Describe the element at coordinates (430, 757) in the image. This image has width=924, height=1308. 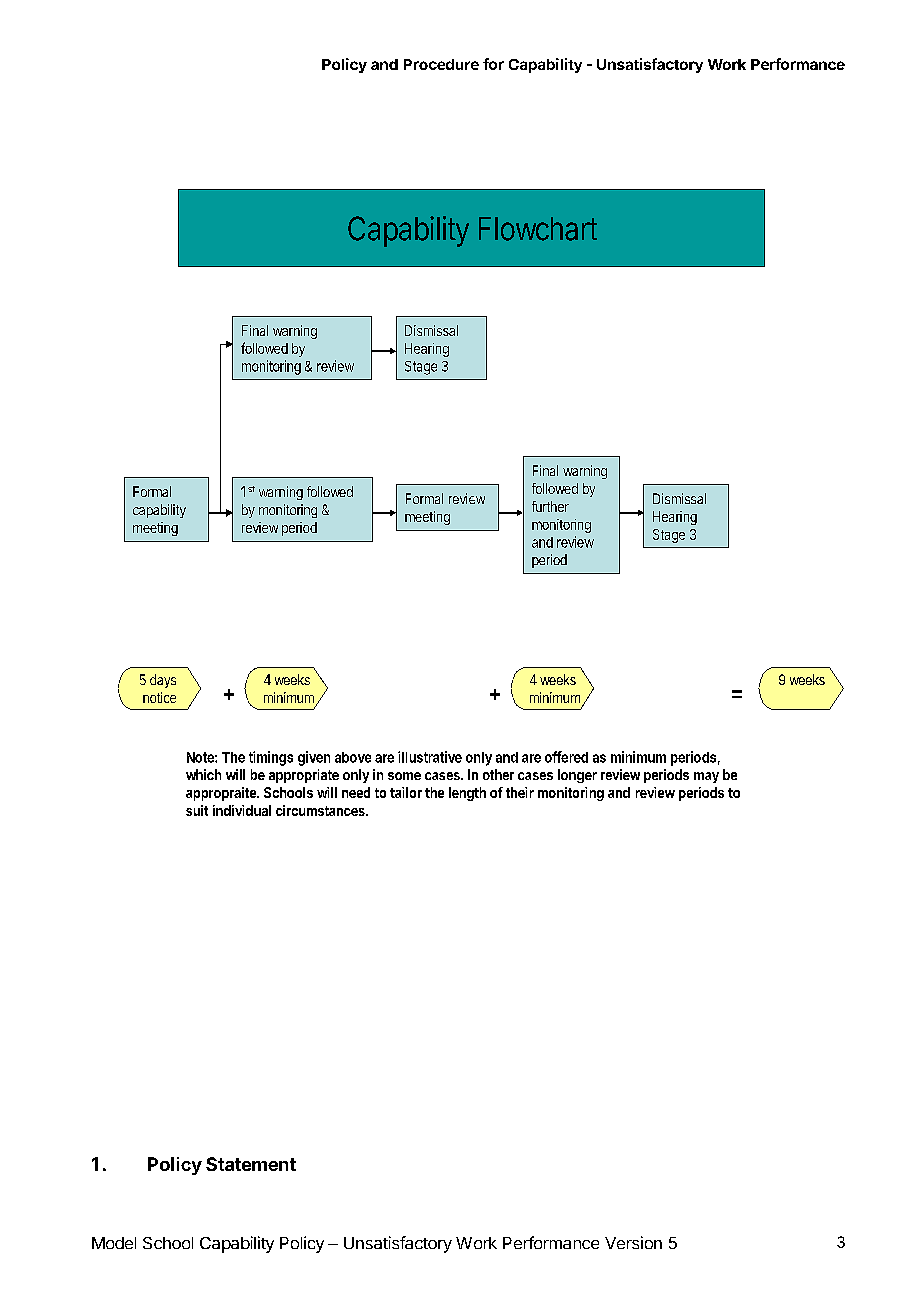
I see `illustrative` at that location.
